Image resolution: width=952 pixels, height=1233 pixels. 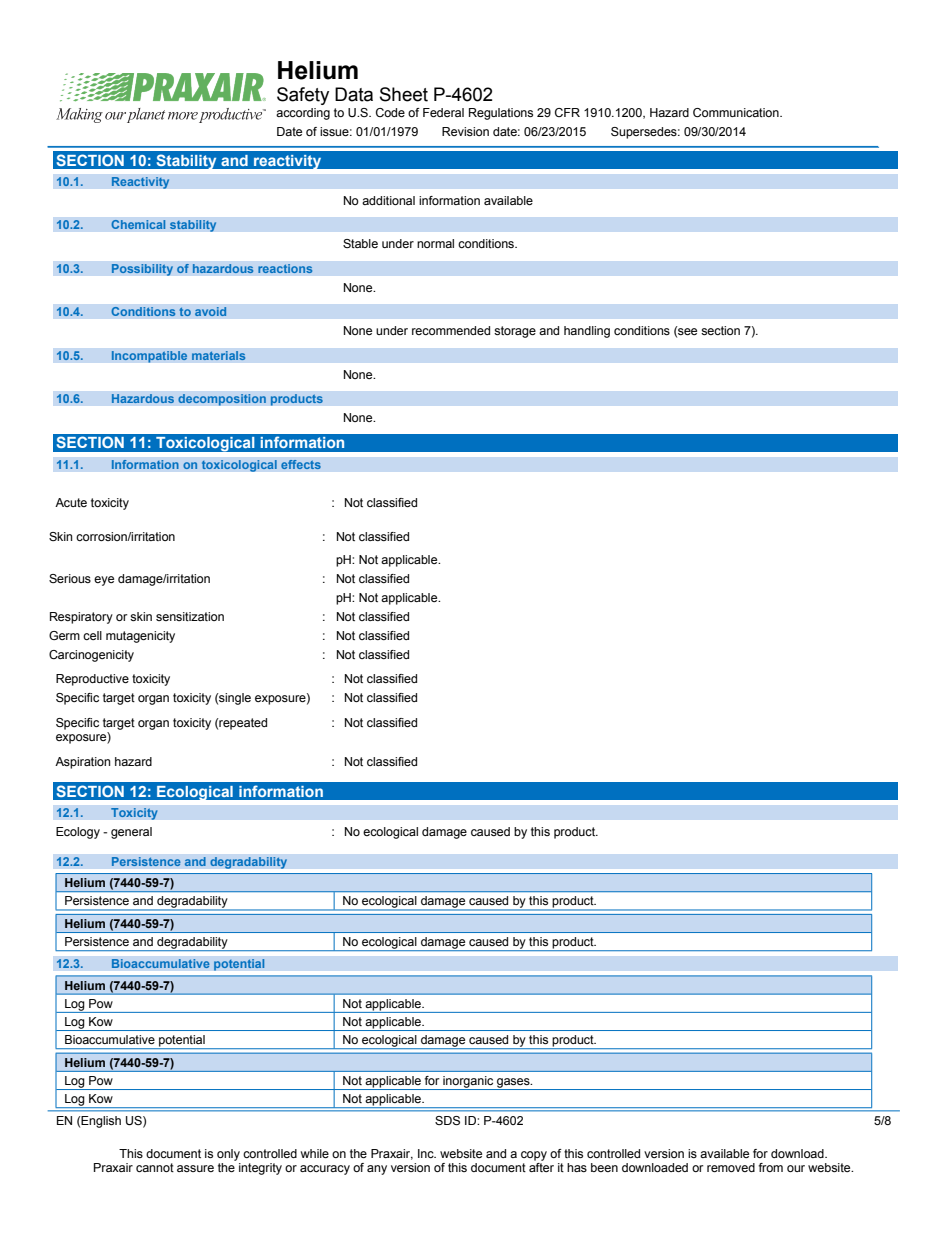 What do you see at coordinates (513, 1084) in the screenshot?
I see `gases` at bounding box center [513, 1084].
